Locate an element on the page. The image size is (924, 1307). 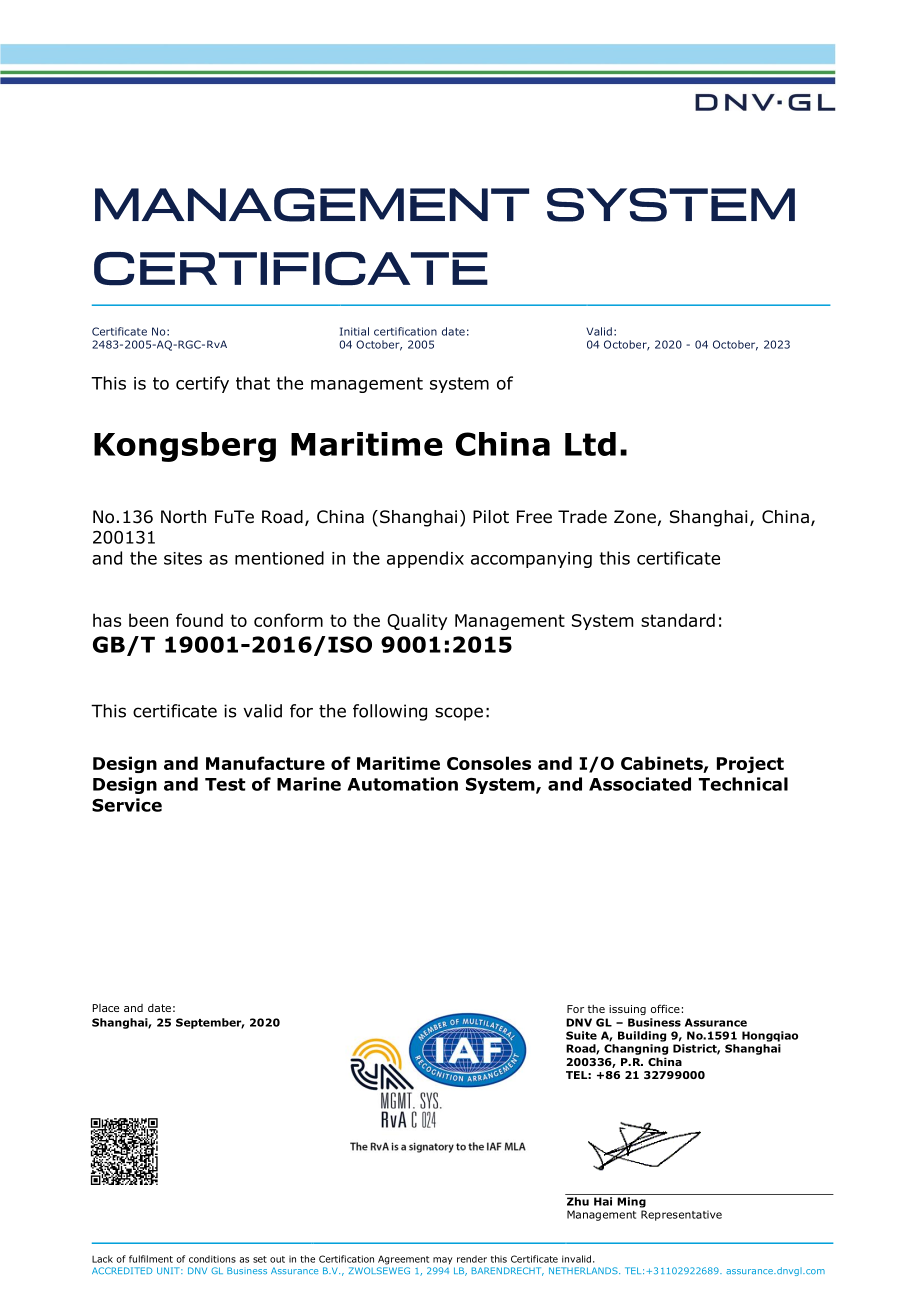
Initial is located at coordinates (354, 331).
